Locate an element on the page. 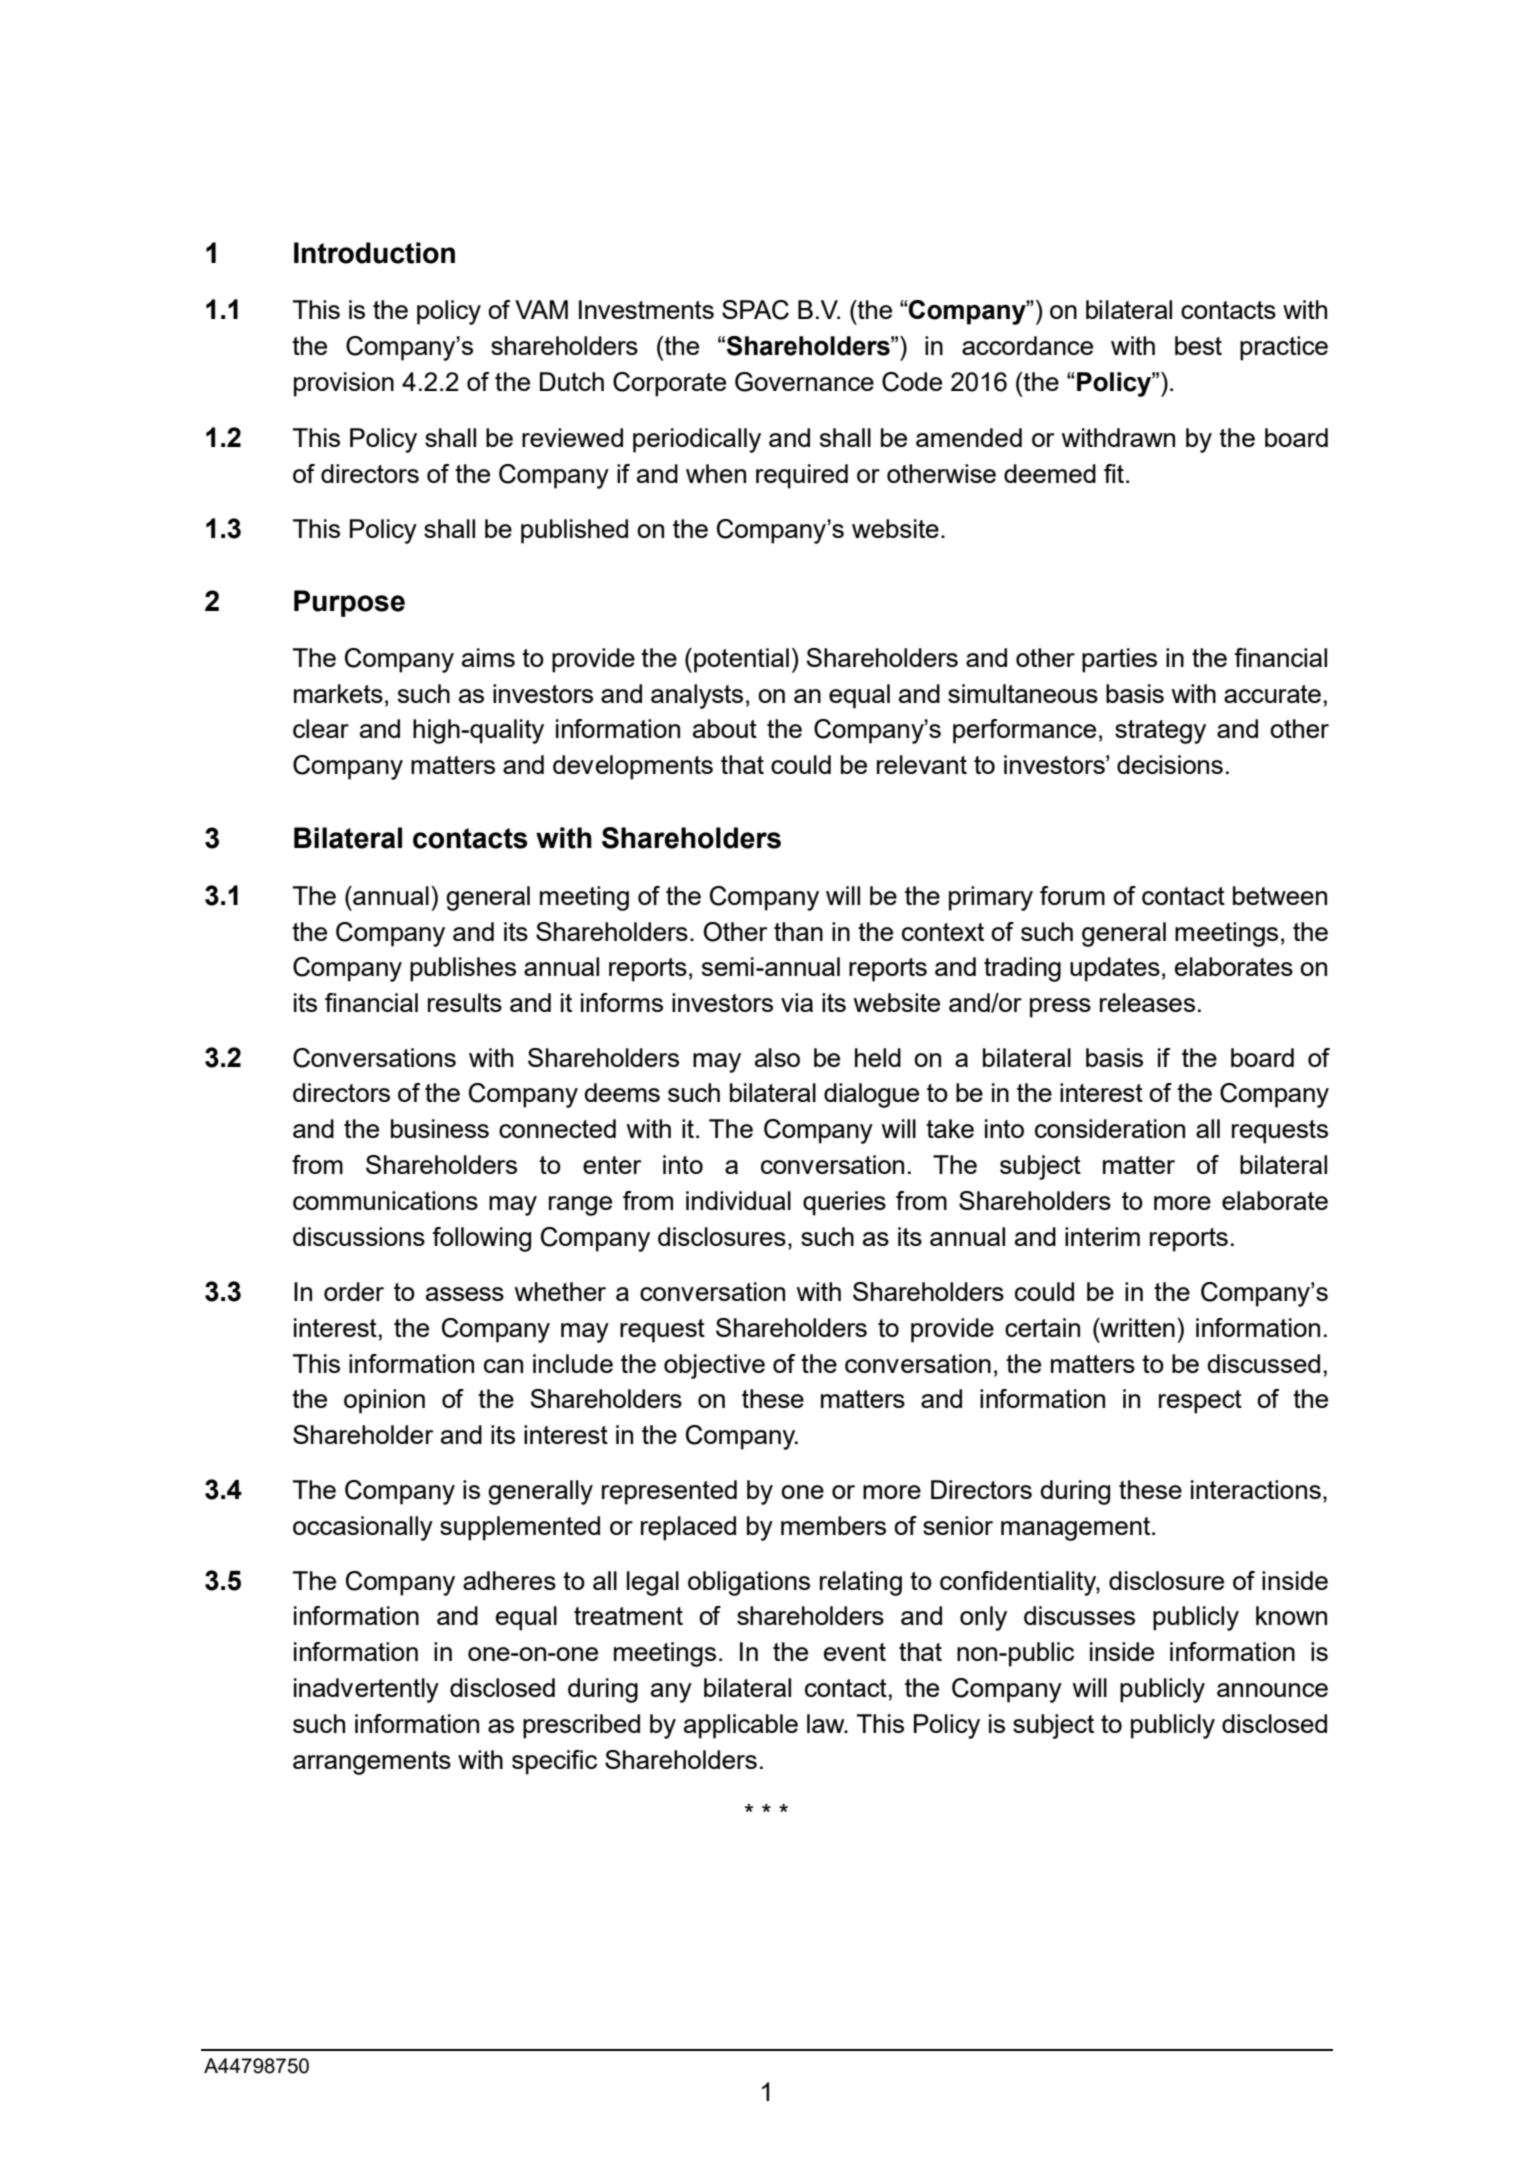 This document has width=1533, height=2168. inadvertently is located at coordinates (366, 1690).
